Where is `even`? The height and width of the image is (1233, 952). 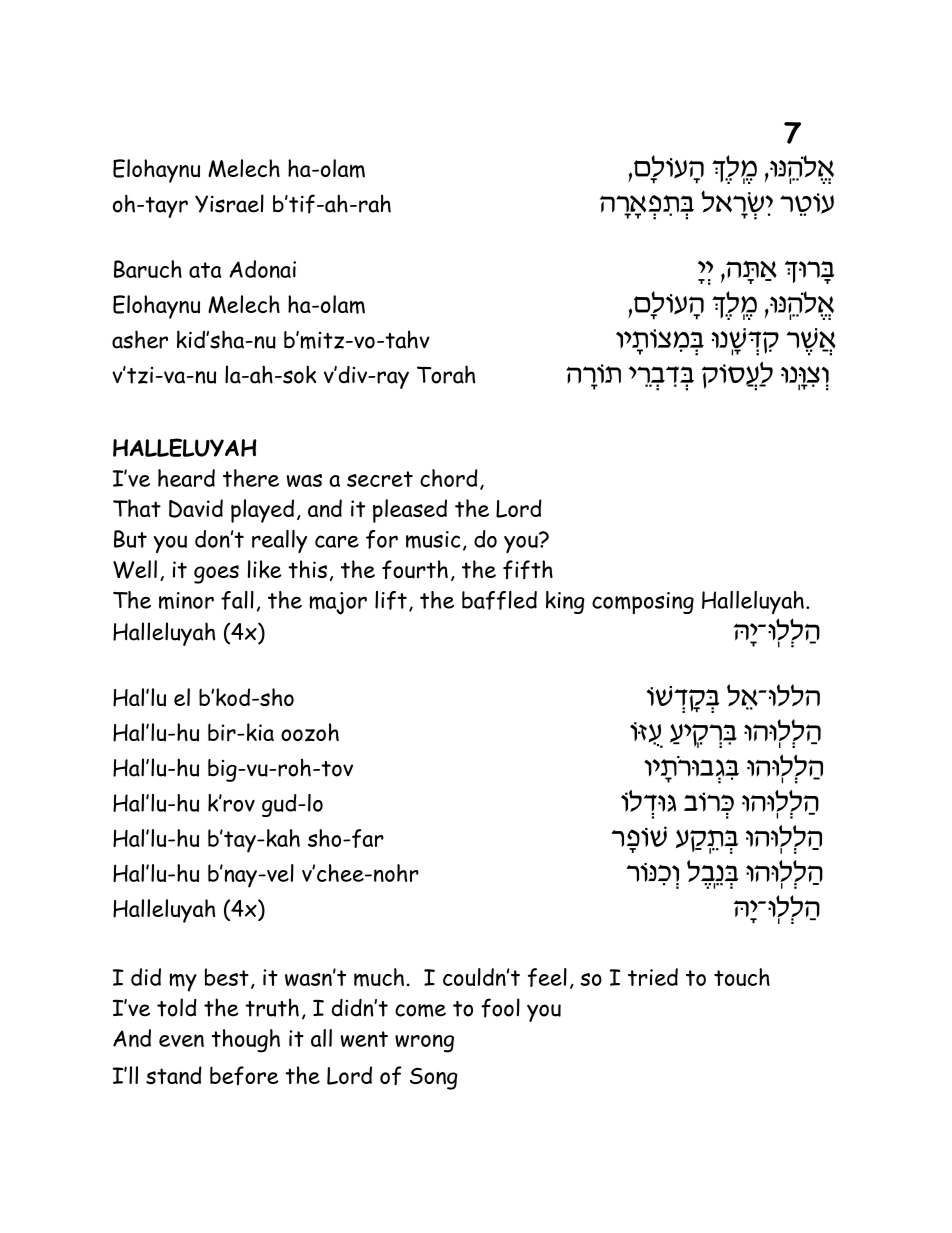 even is located at coordinates (181, 1040).
